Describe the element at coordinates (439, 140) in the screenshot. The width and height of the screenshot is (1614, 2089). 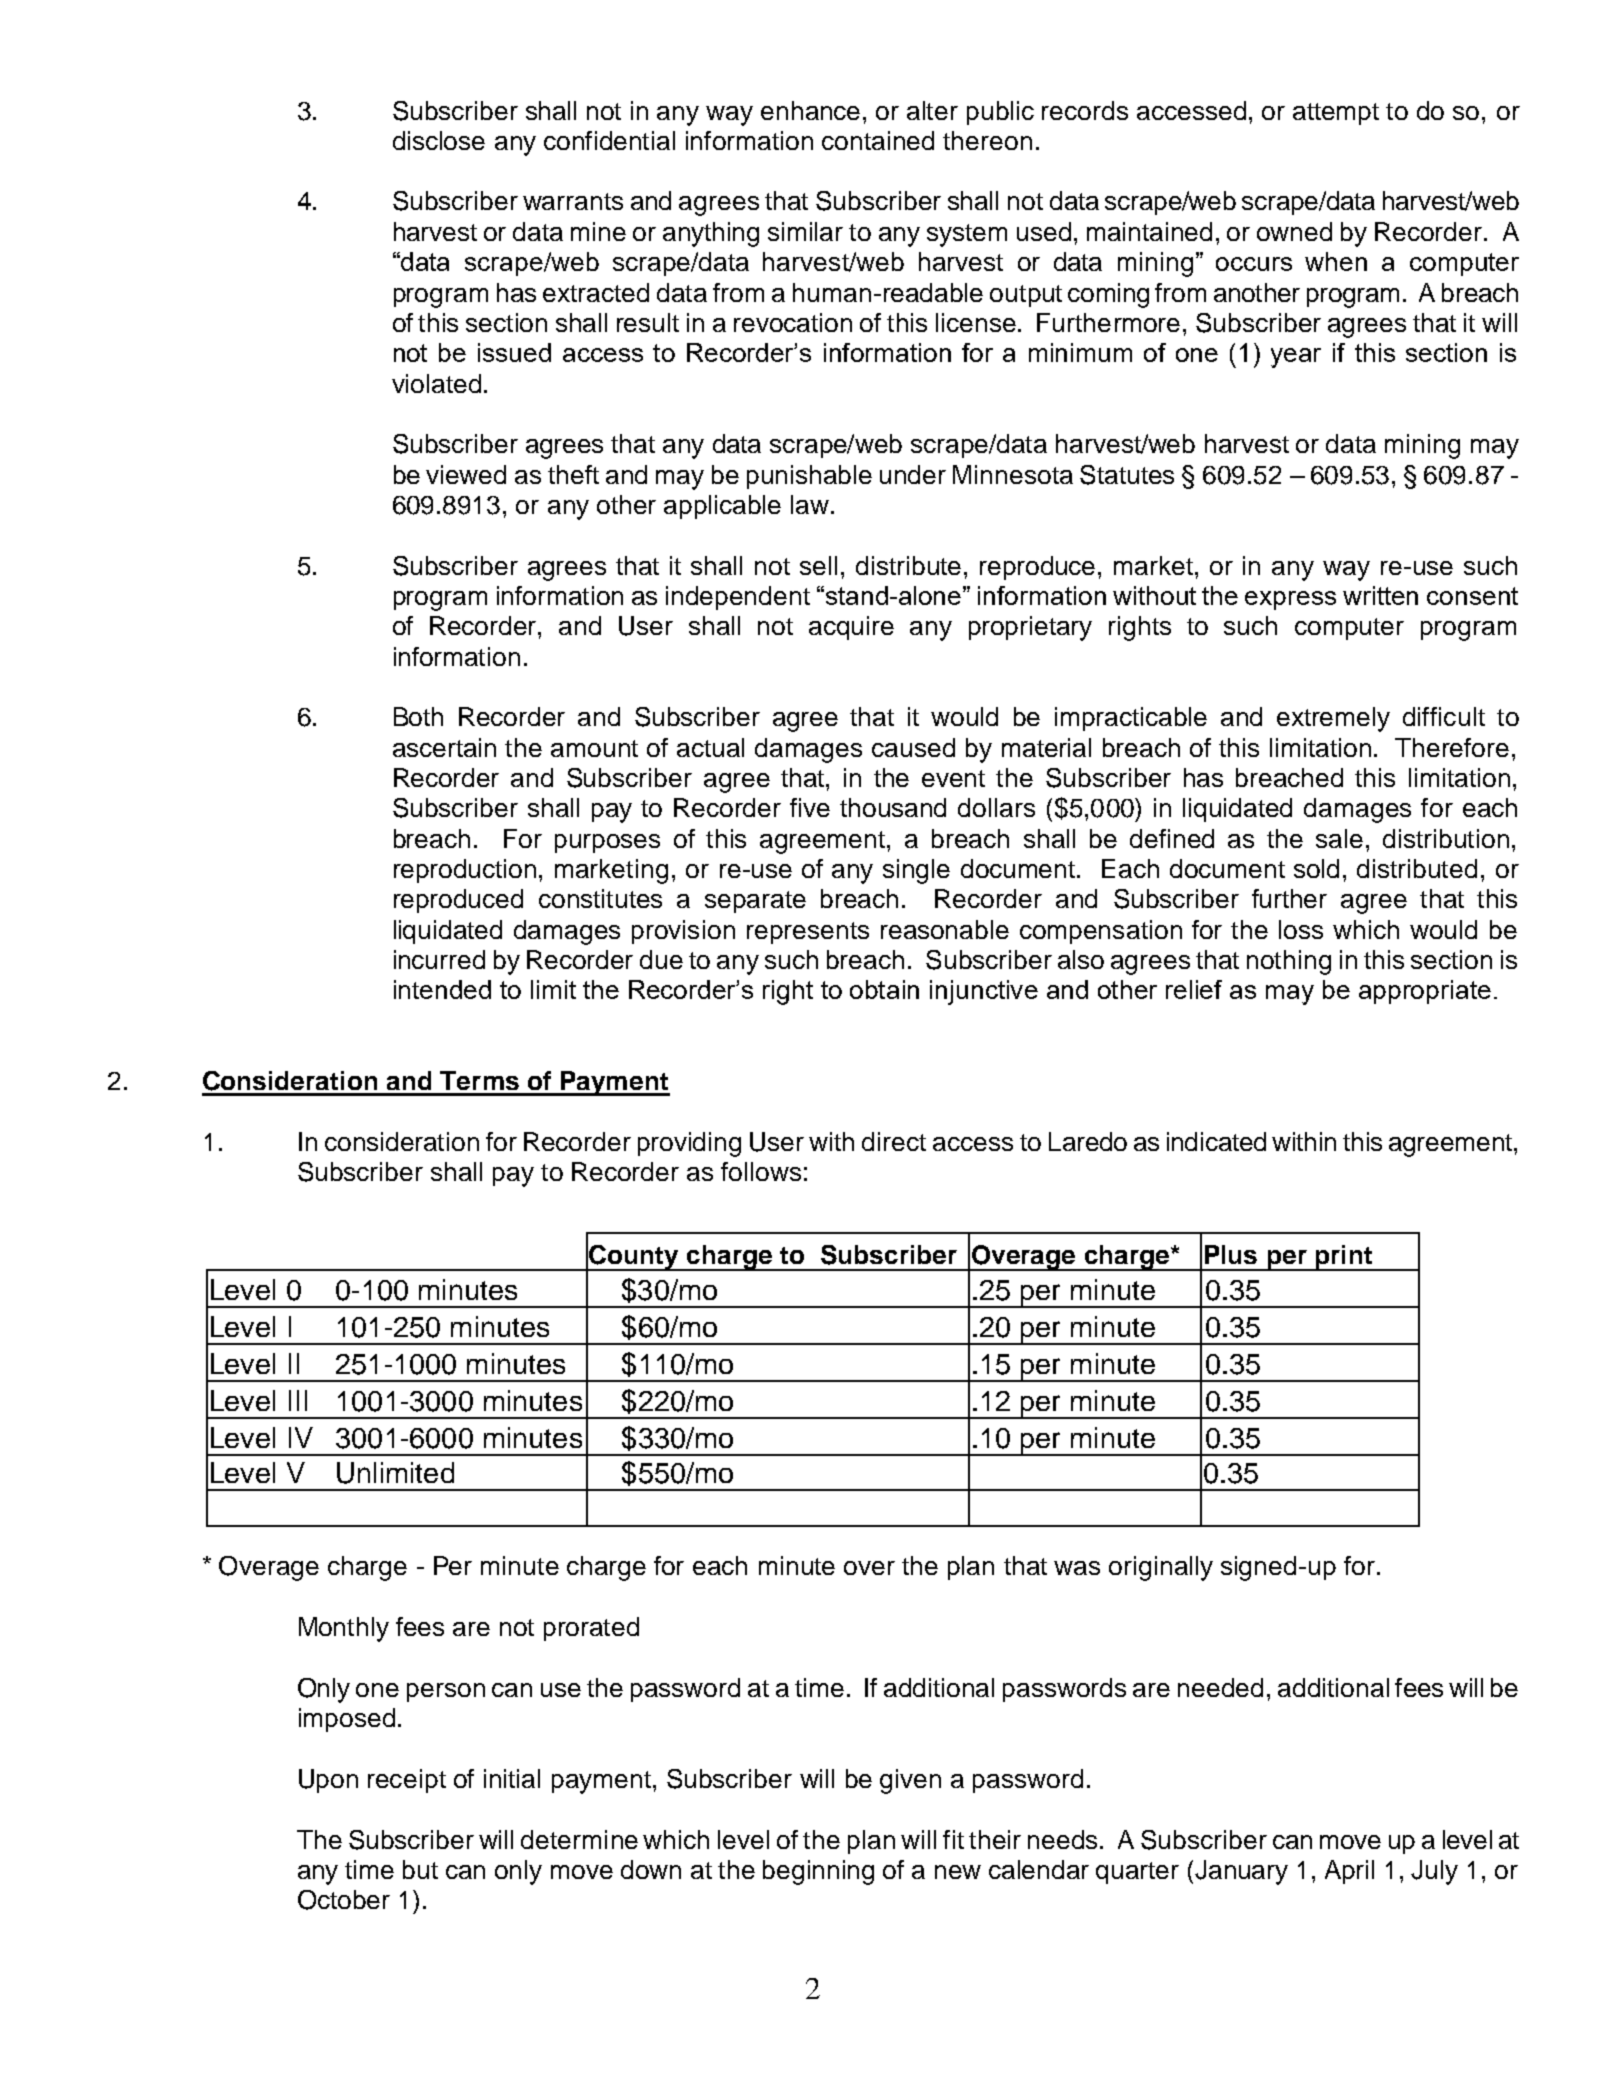
I see `disclose` at that location.
